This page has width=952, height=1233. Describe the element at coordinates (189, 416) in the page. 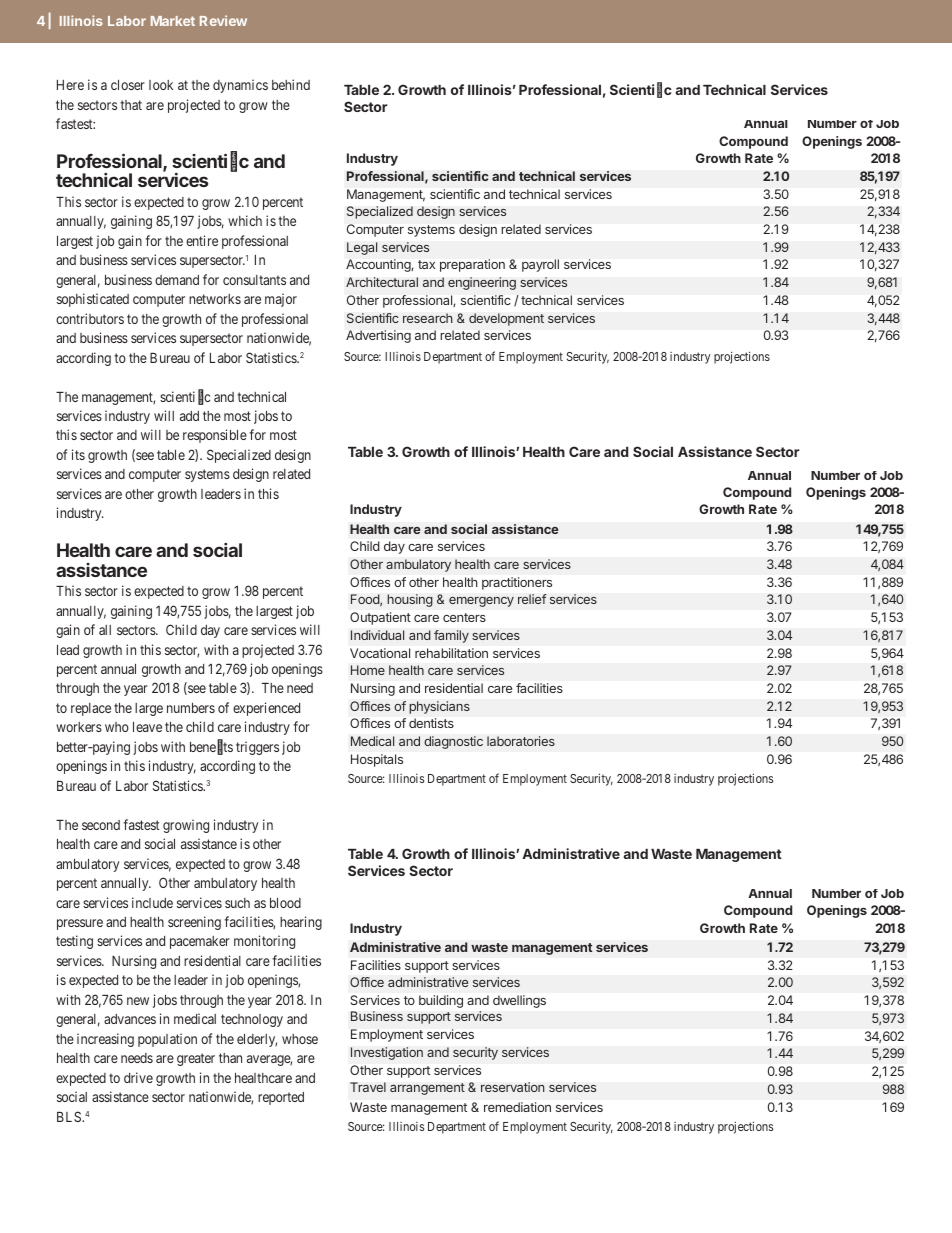

I see `add` at that location.
